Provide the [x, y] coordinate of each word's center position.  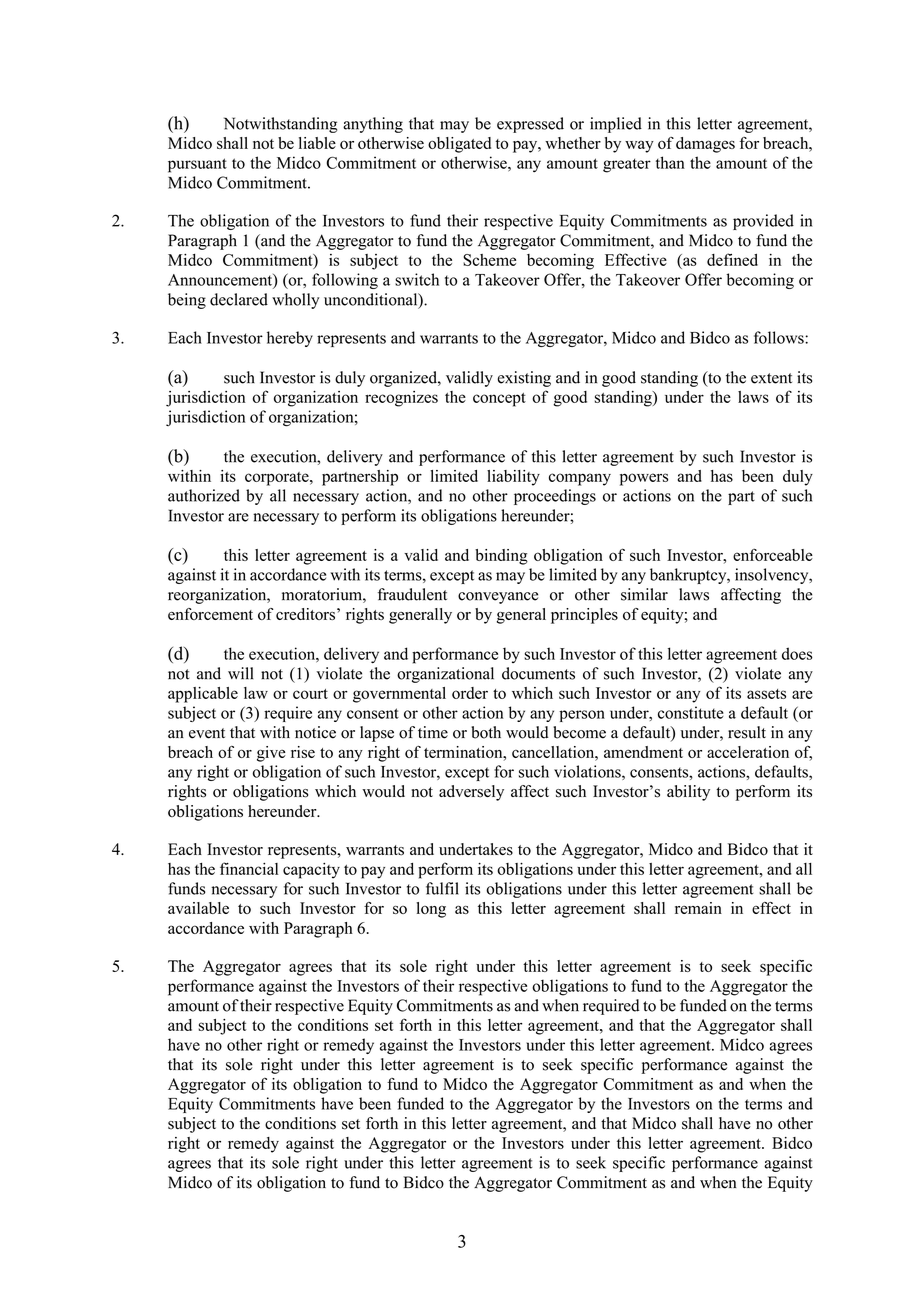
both [486, 732]
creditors [305, 614]
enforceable [773, 554]
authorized [204, 495]
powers [644, 479]
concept [499, 400]
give [271, 754]
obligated [459, 145]
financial [249, 868]
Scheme [489, 260]
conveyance [498, 598]
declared [239, 299]
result [747, 732]
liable [317, 143]
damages [705, 145]
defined [732, 259]
